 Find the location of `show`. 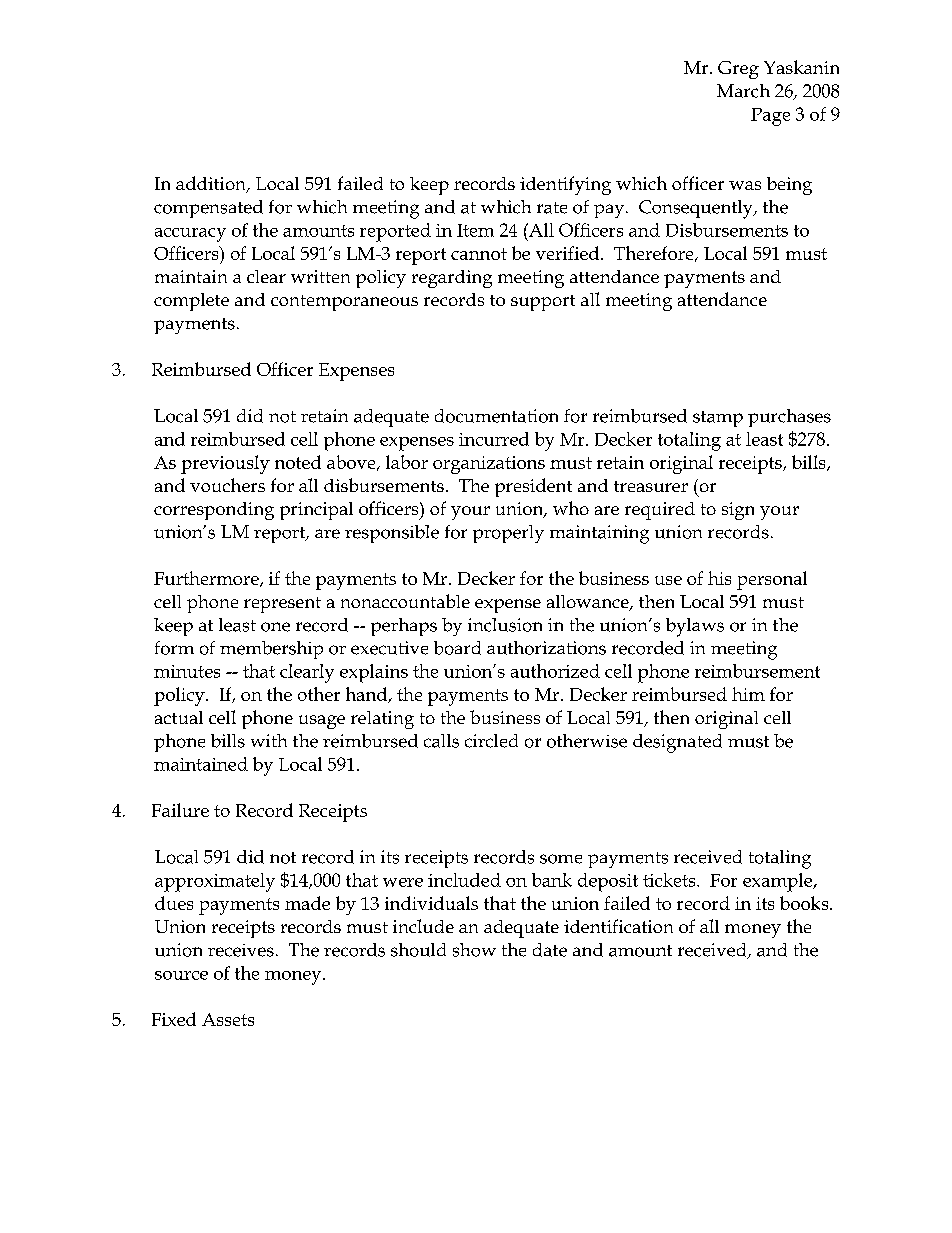

show is located at coordinates (474, 950).
